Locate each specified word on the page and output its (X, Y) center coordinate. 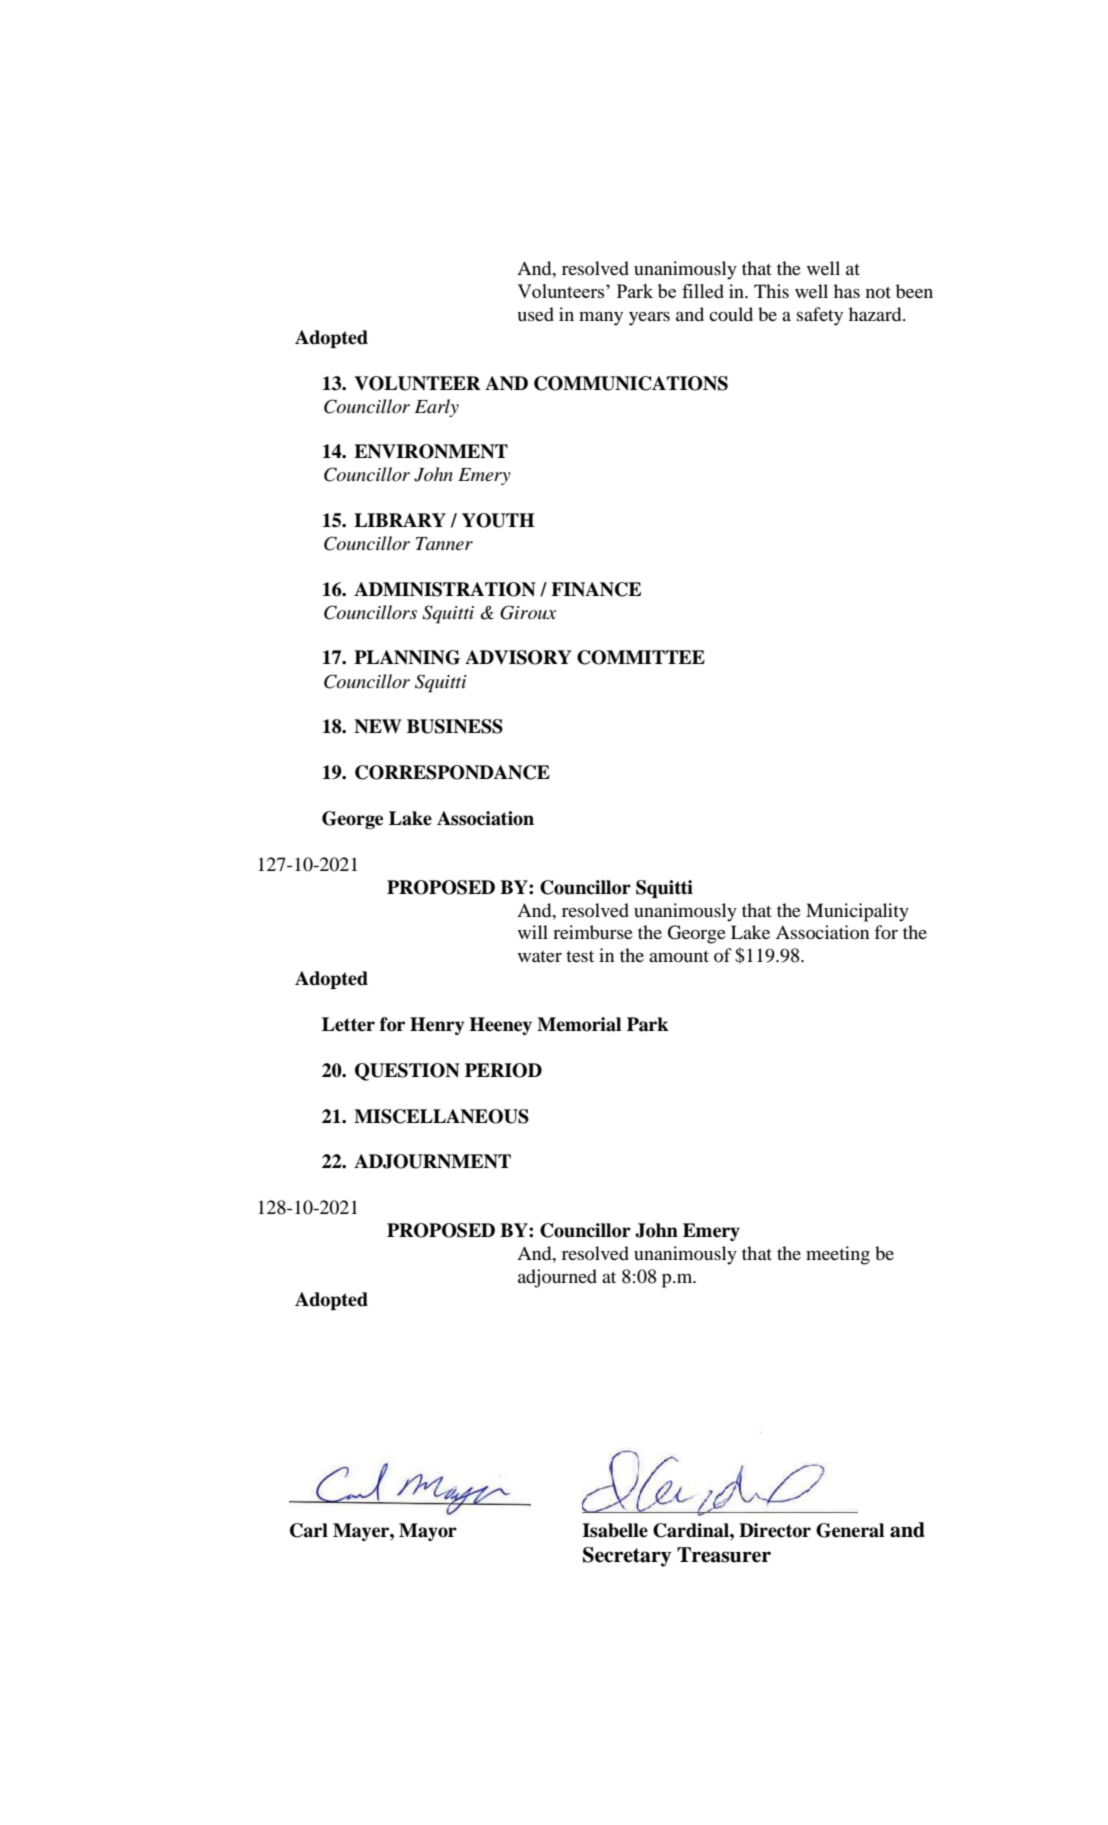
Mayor (428, 1532)
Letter (348, 1024)
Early (437, 408)
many (601, 319)
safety (820, 316)
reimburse (593, 932)
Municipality (857, 912)
